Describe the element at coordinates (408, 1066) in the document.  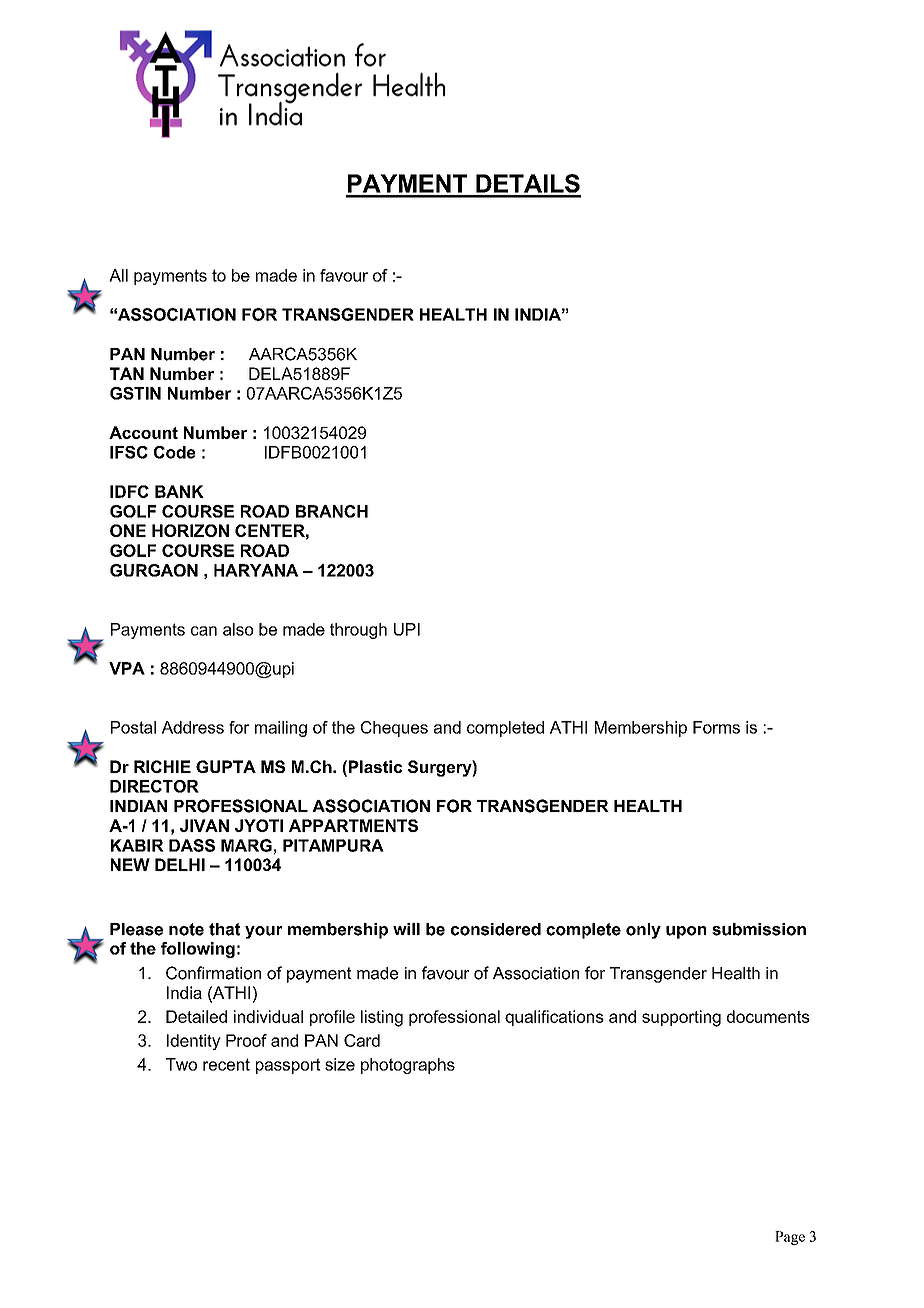
I see `photographs` at that location.
